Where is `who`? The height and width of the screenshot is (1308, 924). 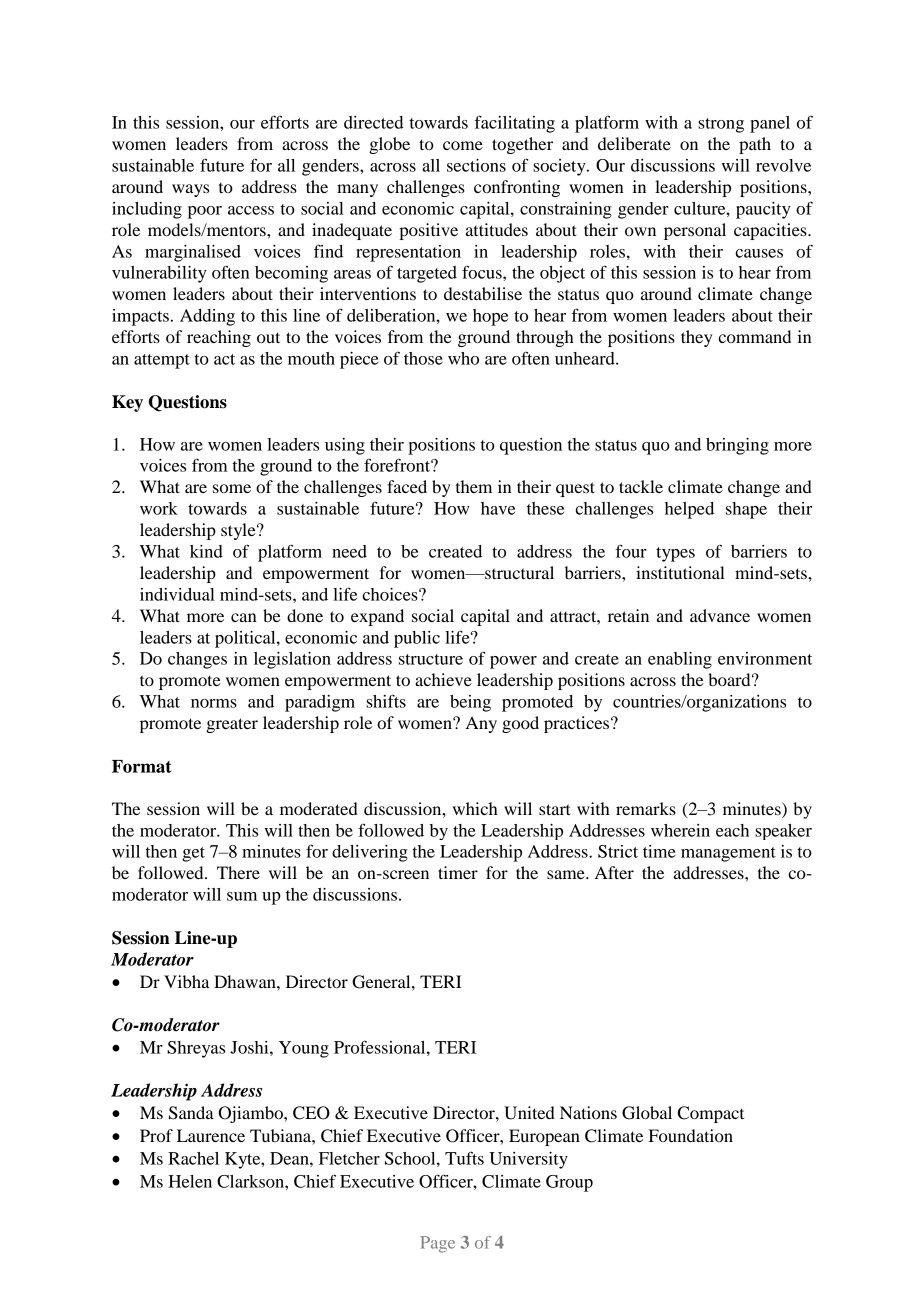
who is located at coordinates (463, 358).
